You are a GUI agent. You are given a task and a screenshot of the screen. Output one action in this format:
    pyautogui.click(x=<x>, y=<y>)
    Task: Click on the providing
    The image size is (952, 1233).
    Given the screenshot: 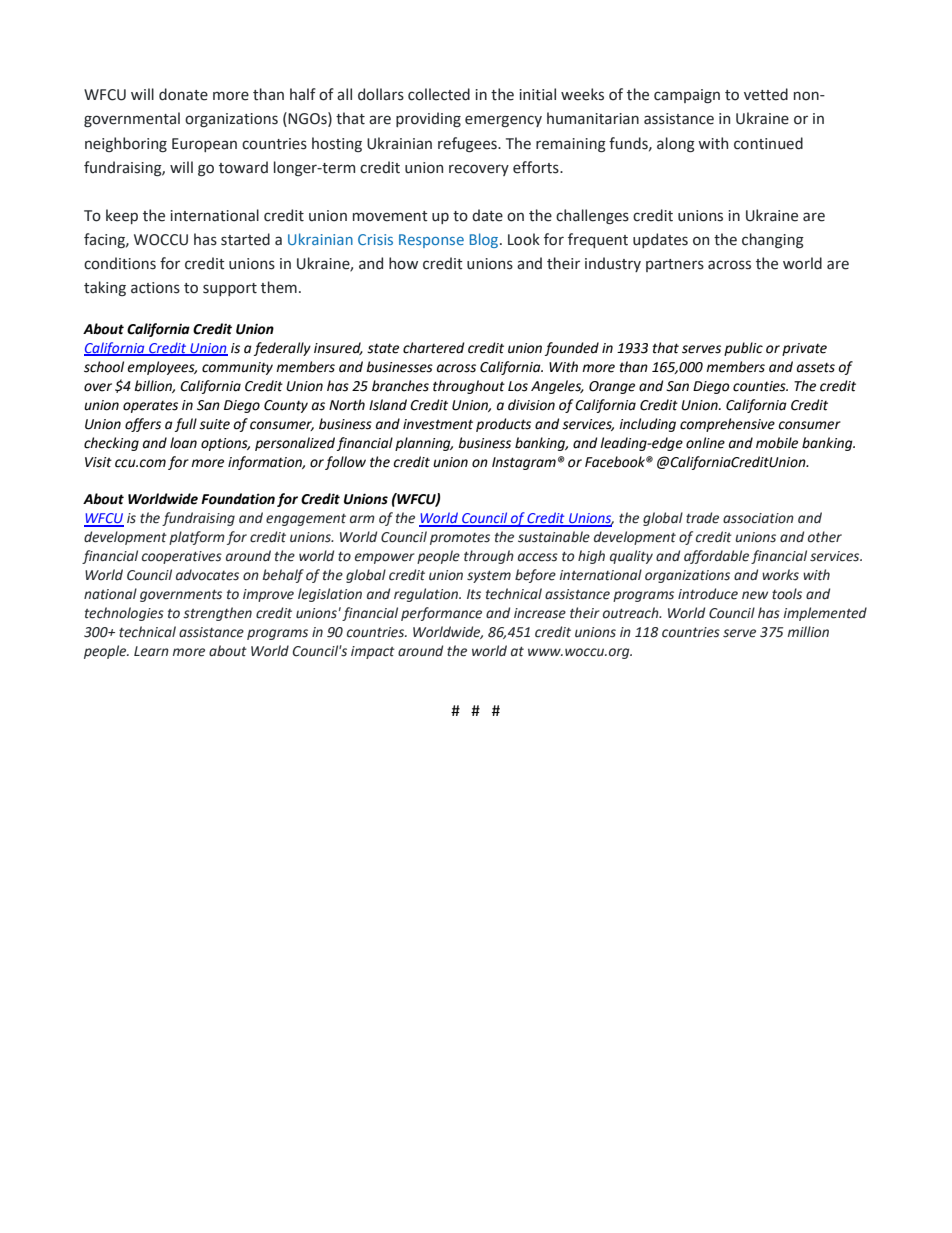 What is the action you would take?
    pyautogui.click(x=428, y=119)
